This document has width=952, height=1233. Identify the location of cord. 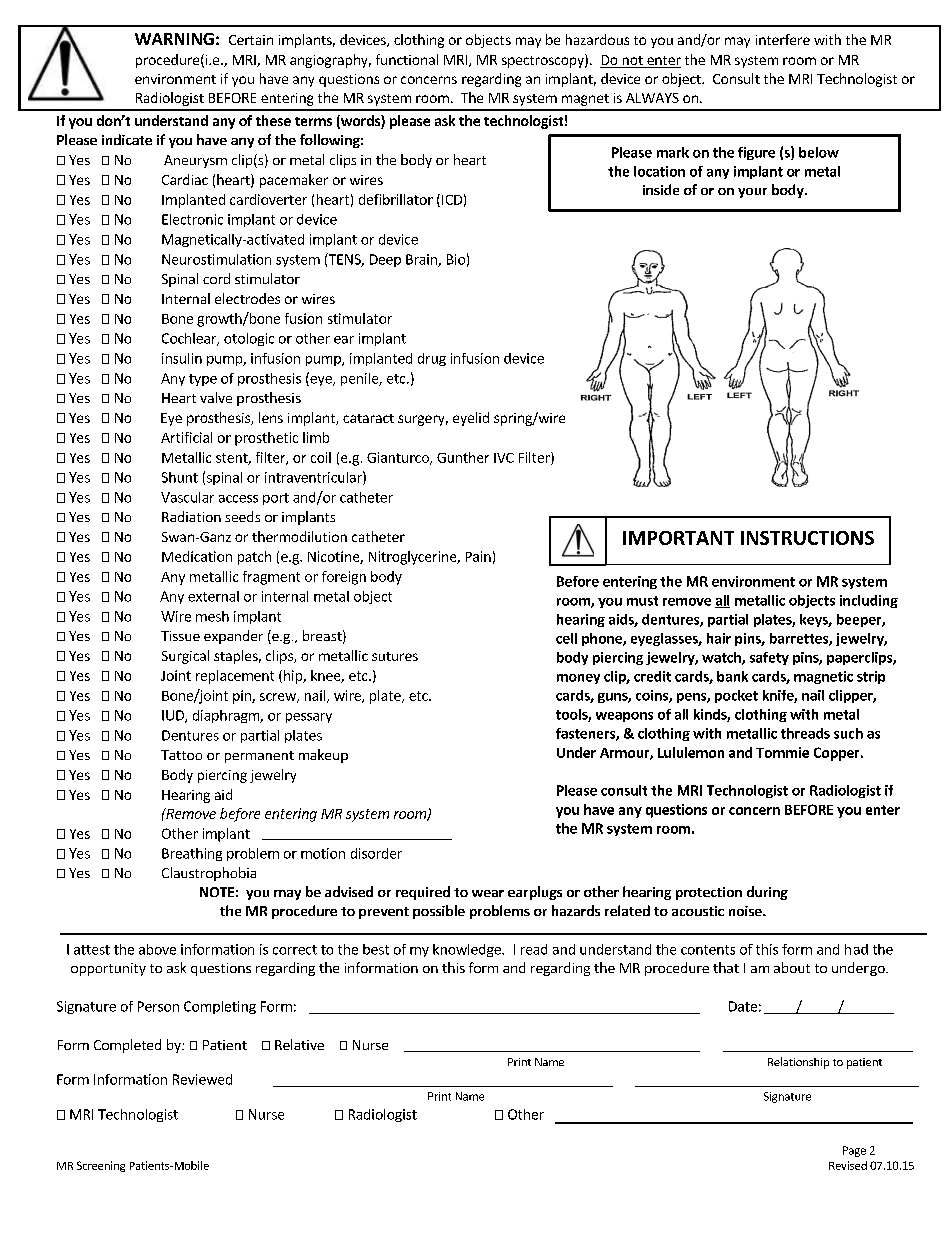
(216, 278).
